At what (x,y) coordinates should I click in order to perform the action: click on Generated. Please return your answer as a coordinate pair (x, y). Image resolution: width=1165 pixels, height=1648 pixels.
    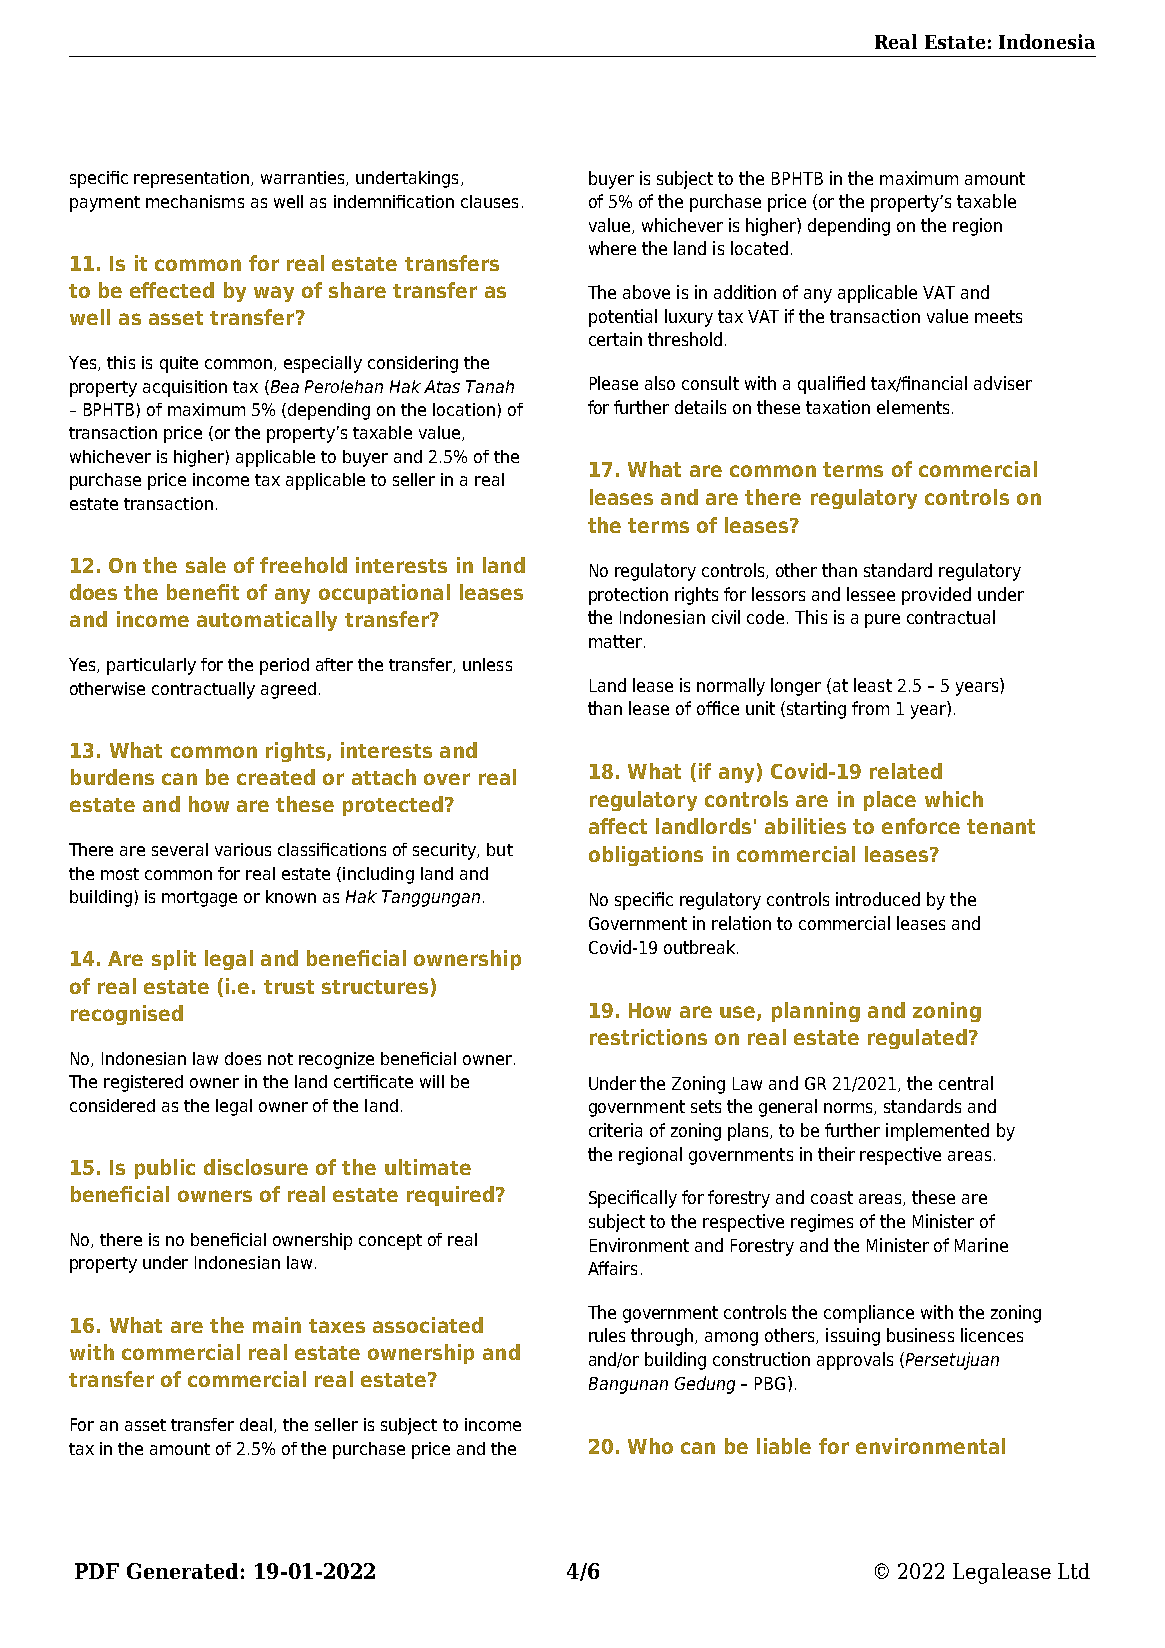
    Looking at the image, I should click on (182, 1571).
